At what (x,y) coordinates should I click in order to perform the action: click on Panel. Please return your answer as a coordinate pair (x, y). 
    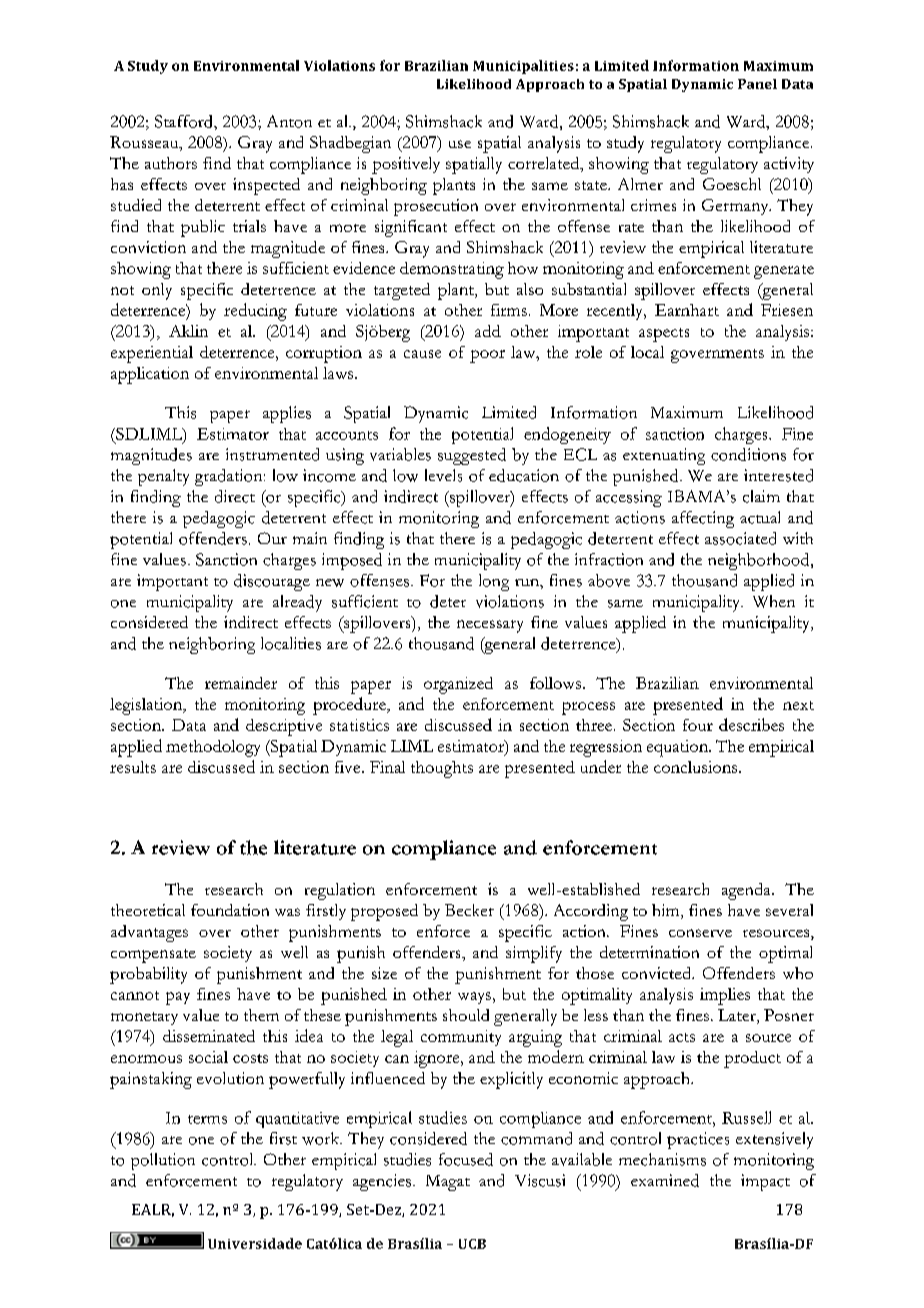
    Looking at the image, I should click on (757, 84).
